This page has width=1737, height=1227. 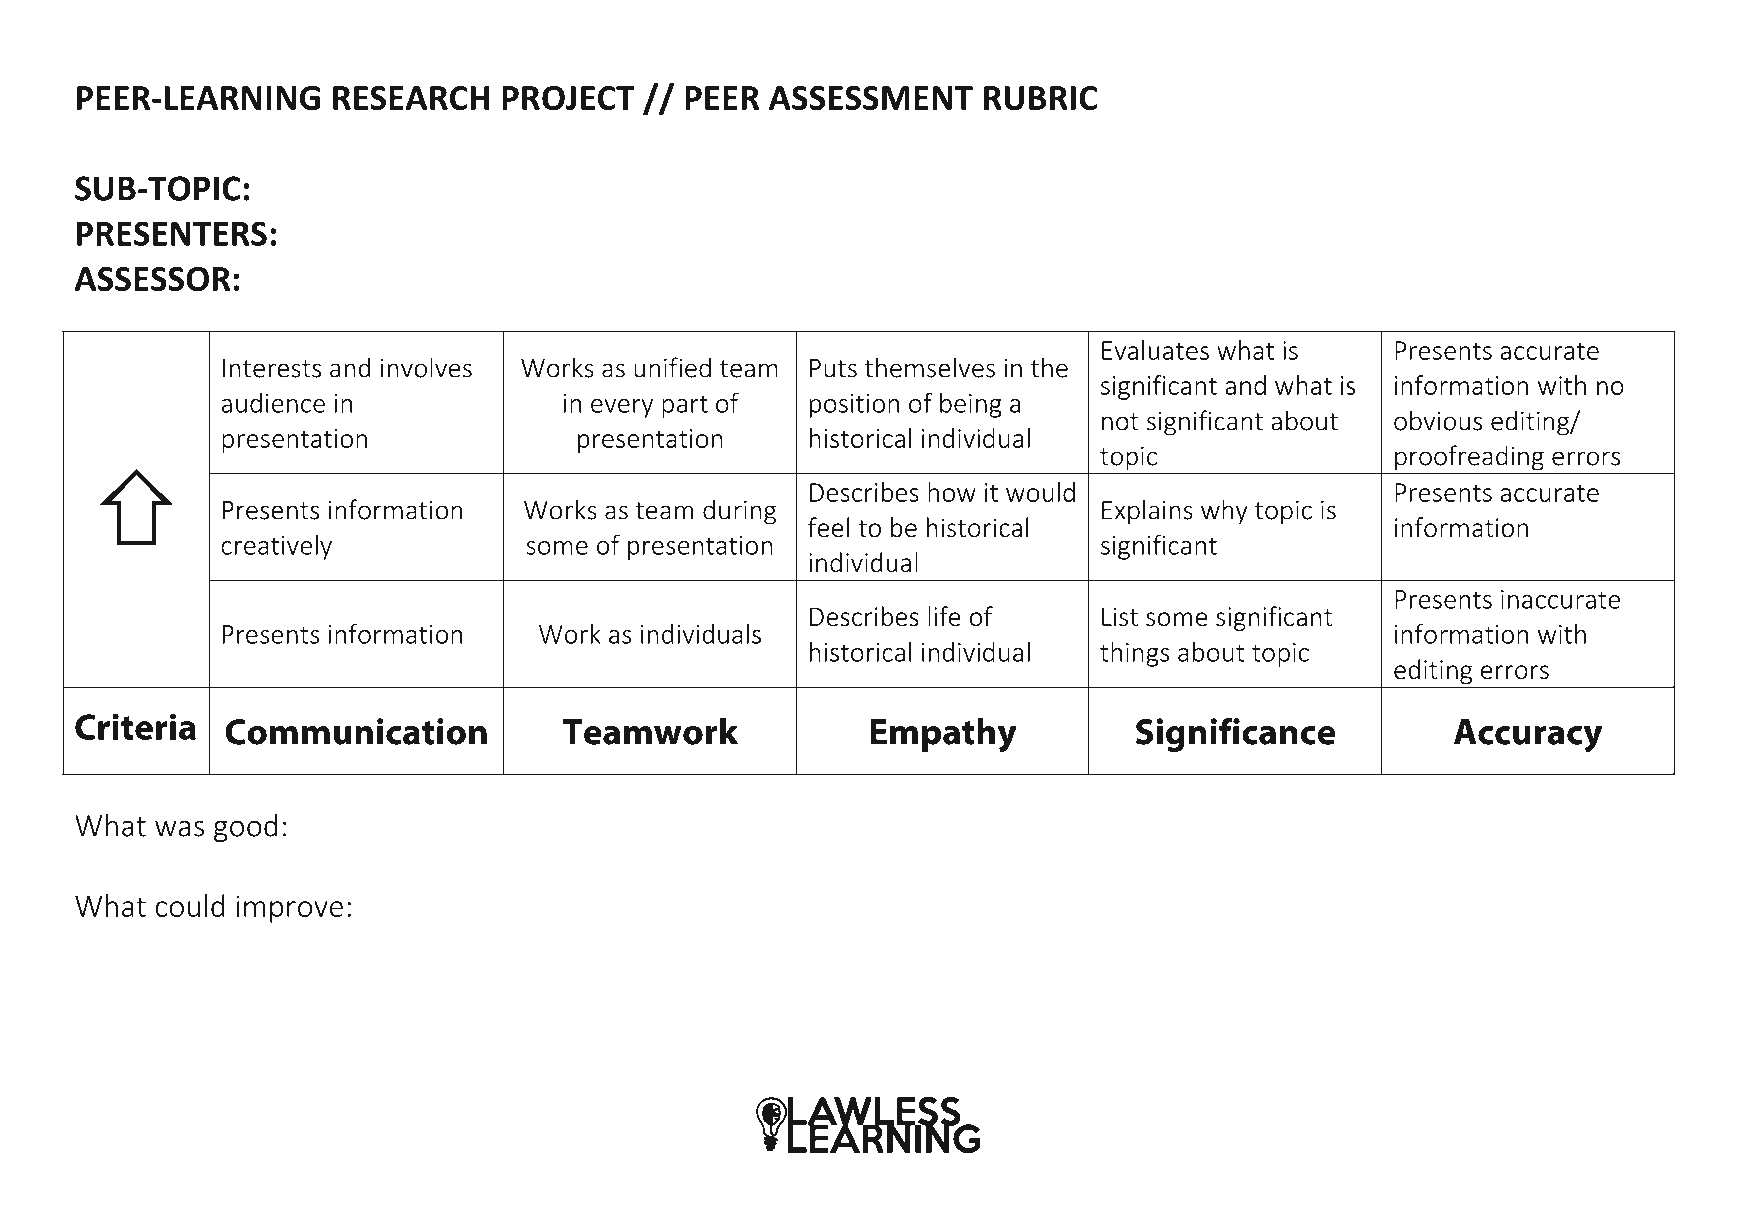 What do you see at coordinates (739, 512) in the page?
I see `during` at bounding box center [739, 512].
